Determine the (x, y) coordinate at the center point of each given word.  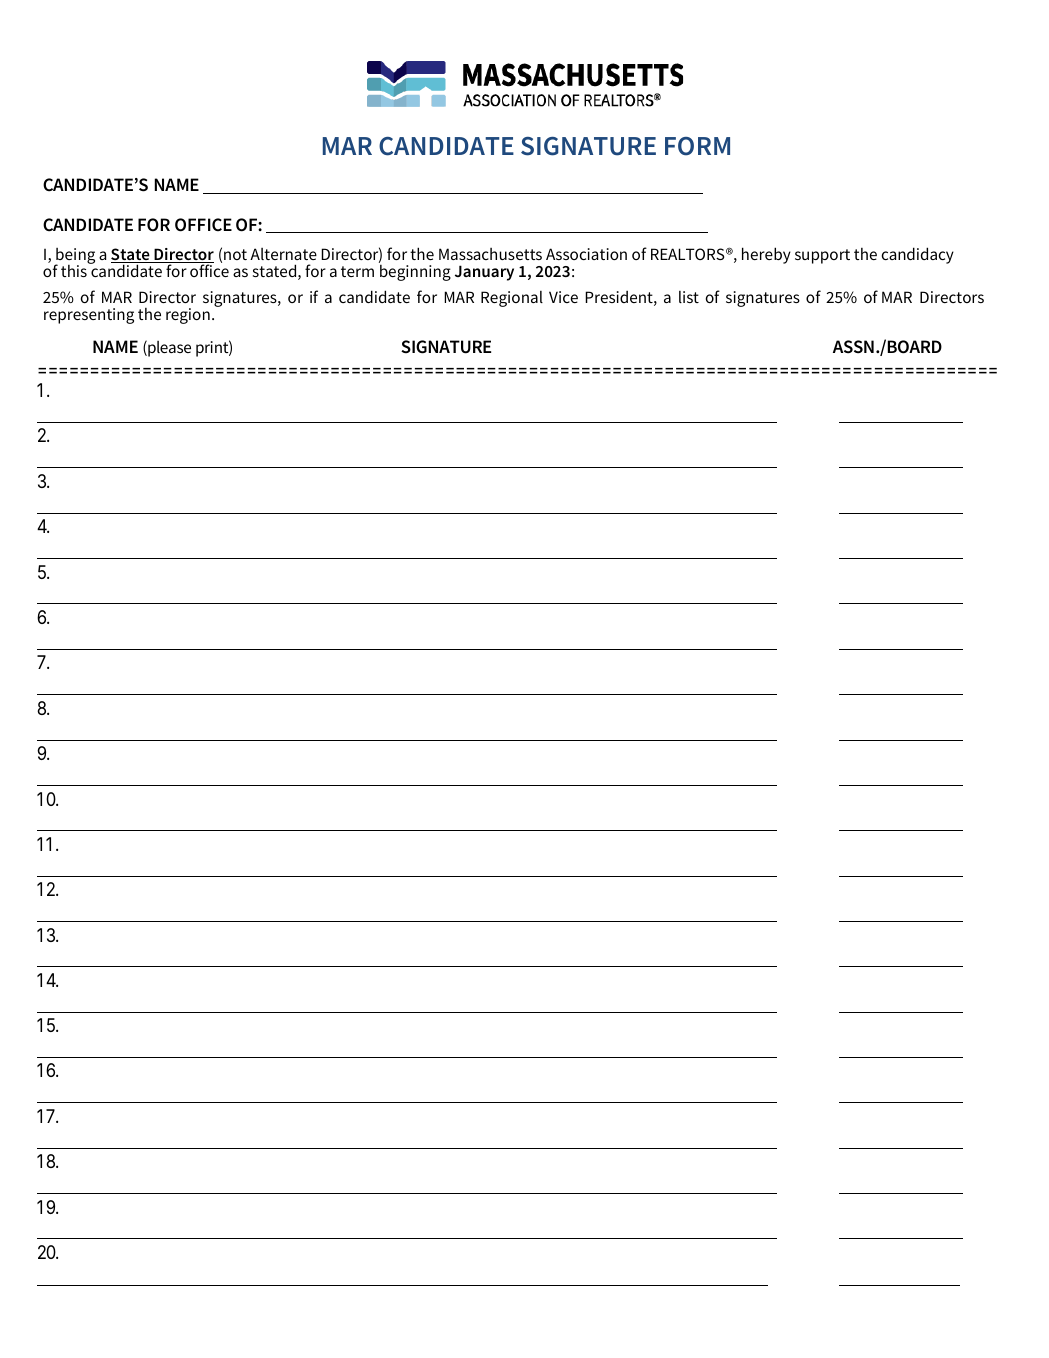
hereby (766, 255)
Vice (563, 297)
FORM (697, 146)
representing (89, 316)
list (689, 297)
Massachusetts (490, 254)
